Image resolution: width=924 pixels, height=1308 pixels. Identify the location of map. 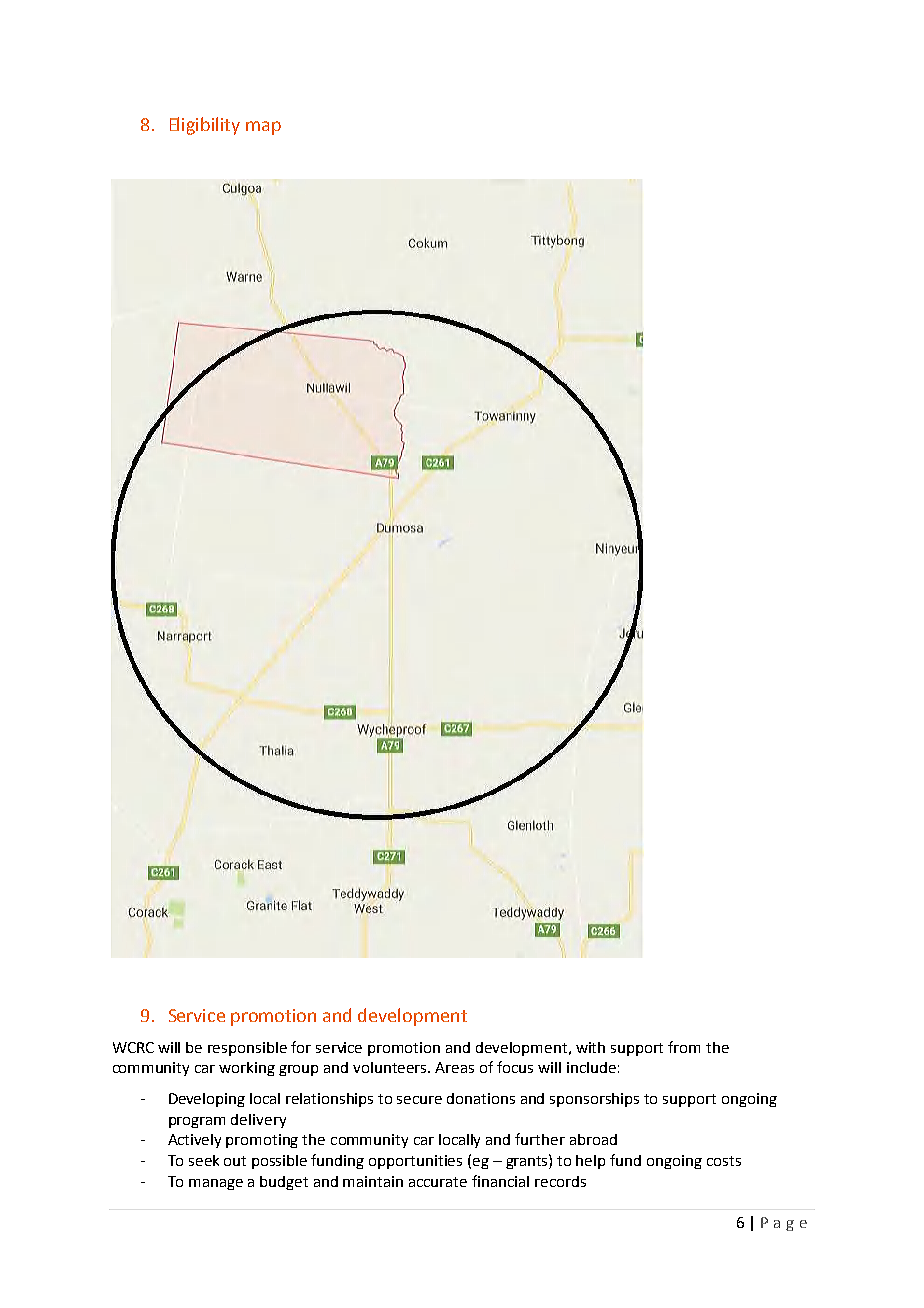
(263, 128).
